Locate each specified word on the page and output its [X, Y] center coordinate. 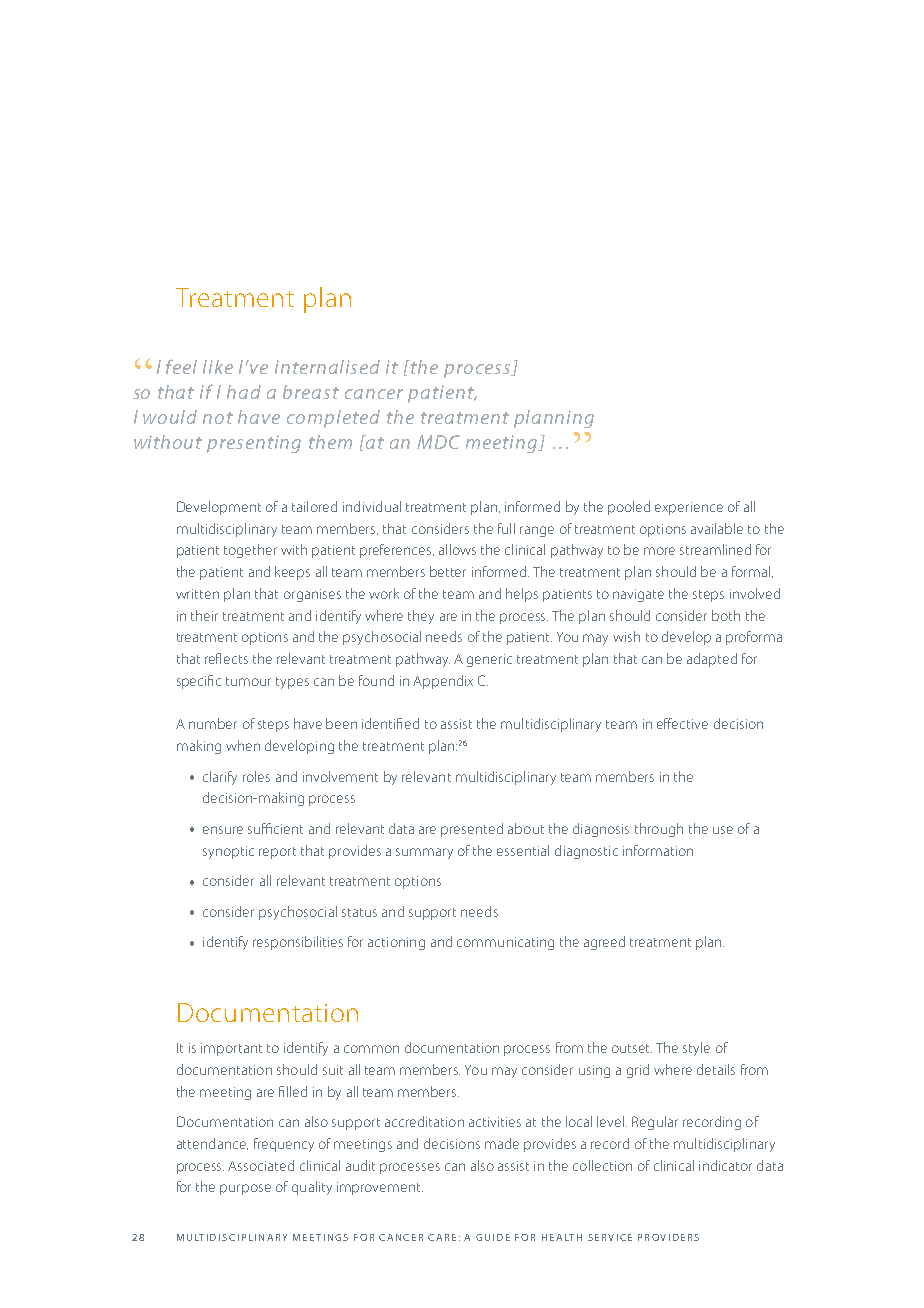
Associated [261, 1165]
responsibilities [298, 943]
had [244, 392]
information [658, 850]
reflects [226, 658]
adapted [712, 660]
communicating [505, 943]
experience [689, 508]
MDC [438, 442]
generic [489, 660]
